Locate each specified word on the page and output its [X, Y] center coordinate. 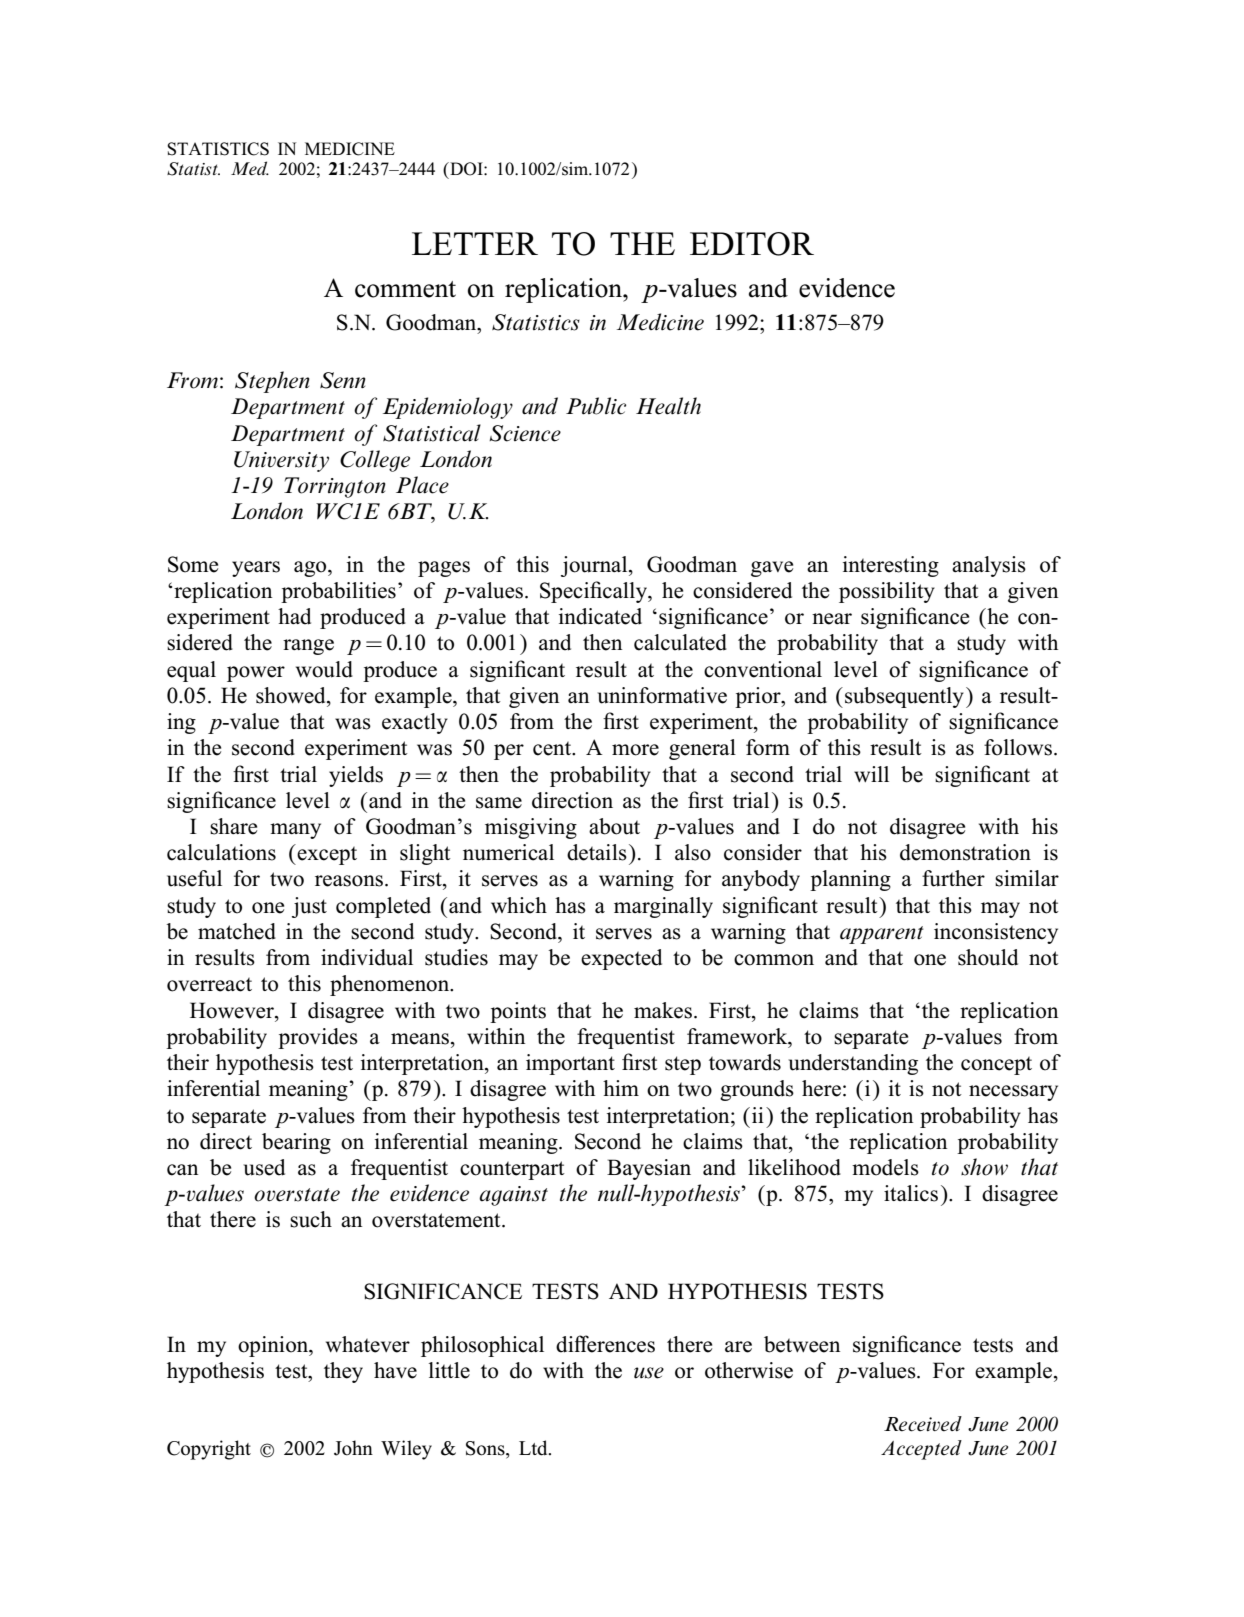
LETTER [475, 243]
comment [405, 289]
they [343, 1372]
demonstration [965, 852]
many [295, 831]
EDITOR [752, 244]
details [597, 852]
